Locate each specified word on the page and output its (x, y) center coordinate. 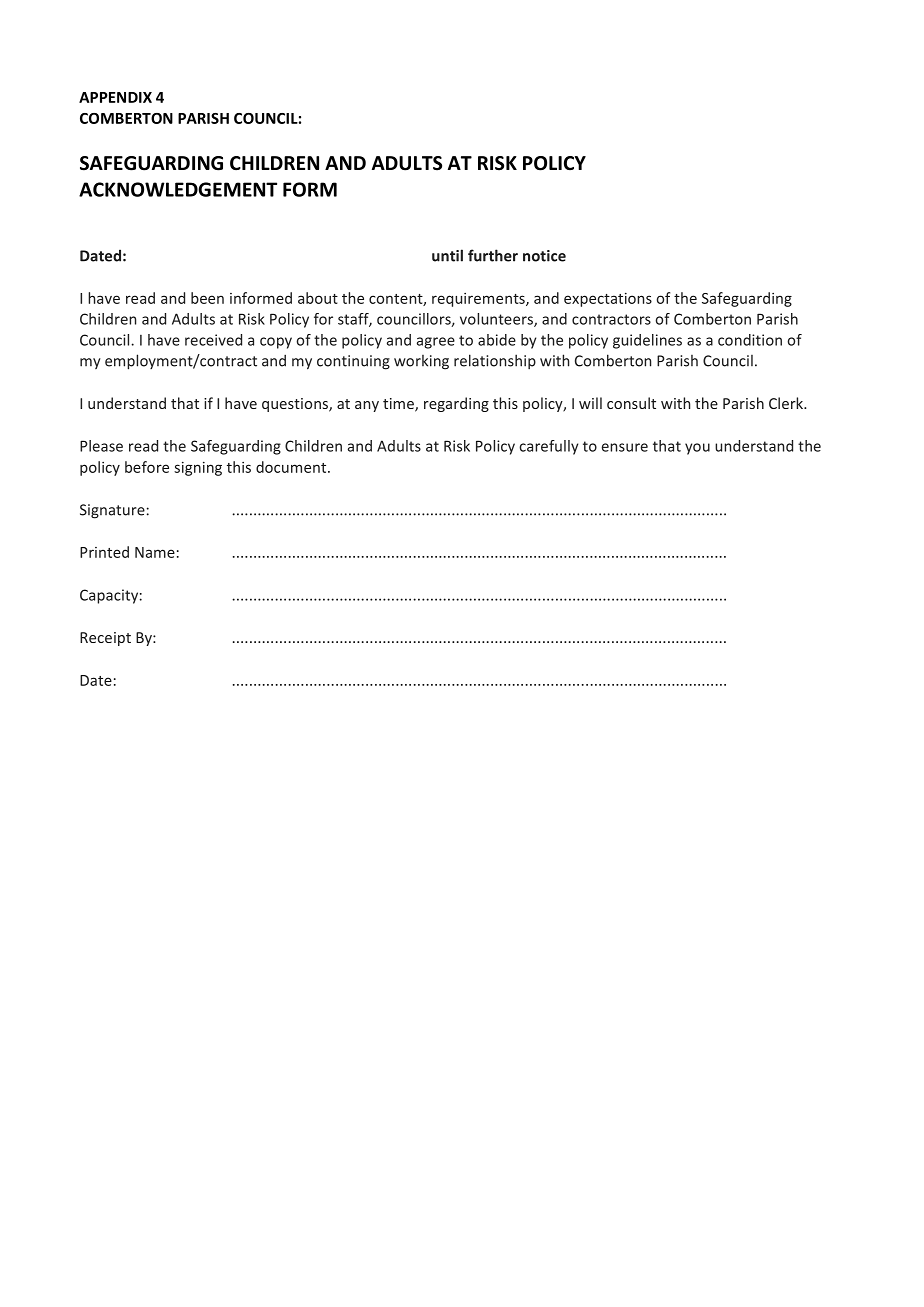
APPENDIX (115, 97)
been (207, 298)
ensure (625, 447)
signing (198, 468)
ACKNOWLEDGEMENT (178, 189)
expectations (608, 299)
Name (155, 552)
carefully (548, 447)
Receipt (105, 639)
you (697, 449)
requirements (479, 300)
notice (544, 256)
